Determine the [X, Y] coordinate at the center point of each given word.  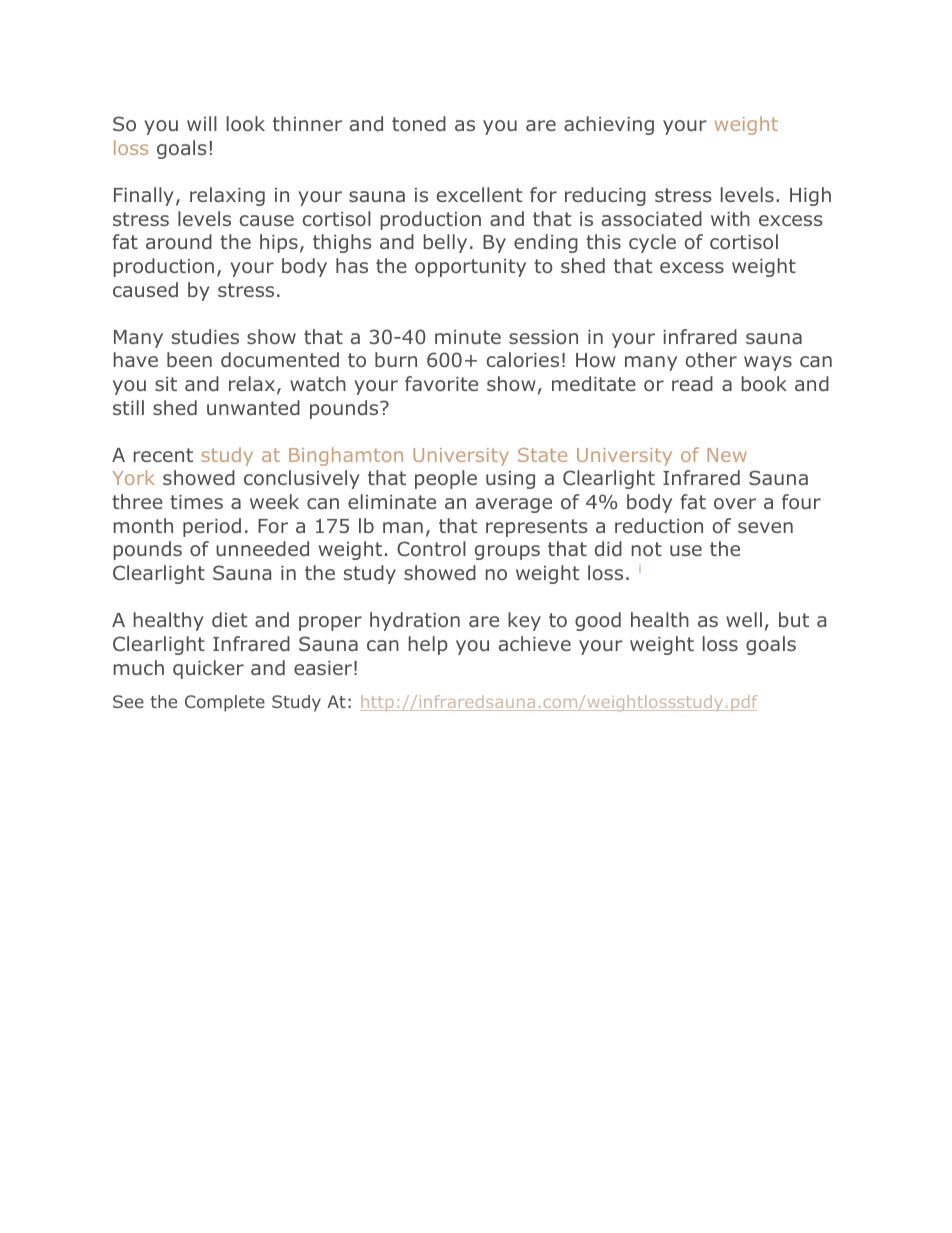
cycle [652, 243]
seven [765, 527]
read [692, 383]
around [179, 241]
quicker [208, 669]
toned [419, 123]
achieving [609, 125]
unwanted [253, 407]
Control [431, 548]
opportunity [470, 268]
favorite [441, 383]
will [202, 123]
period [212, 527]
